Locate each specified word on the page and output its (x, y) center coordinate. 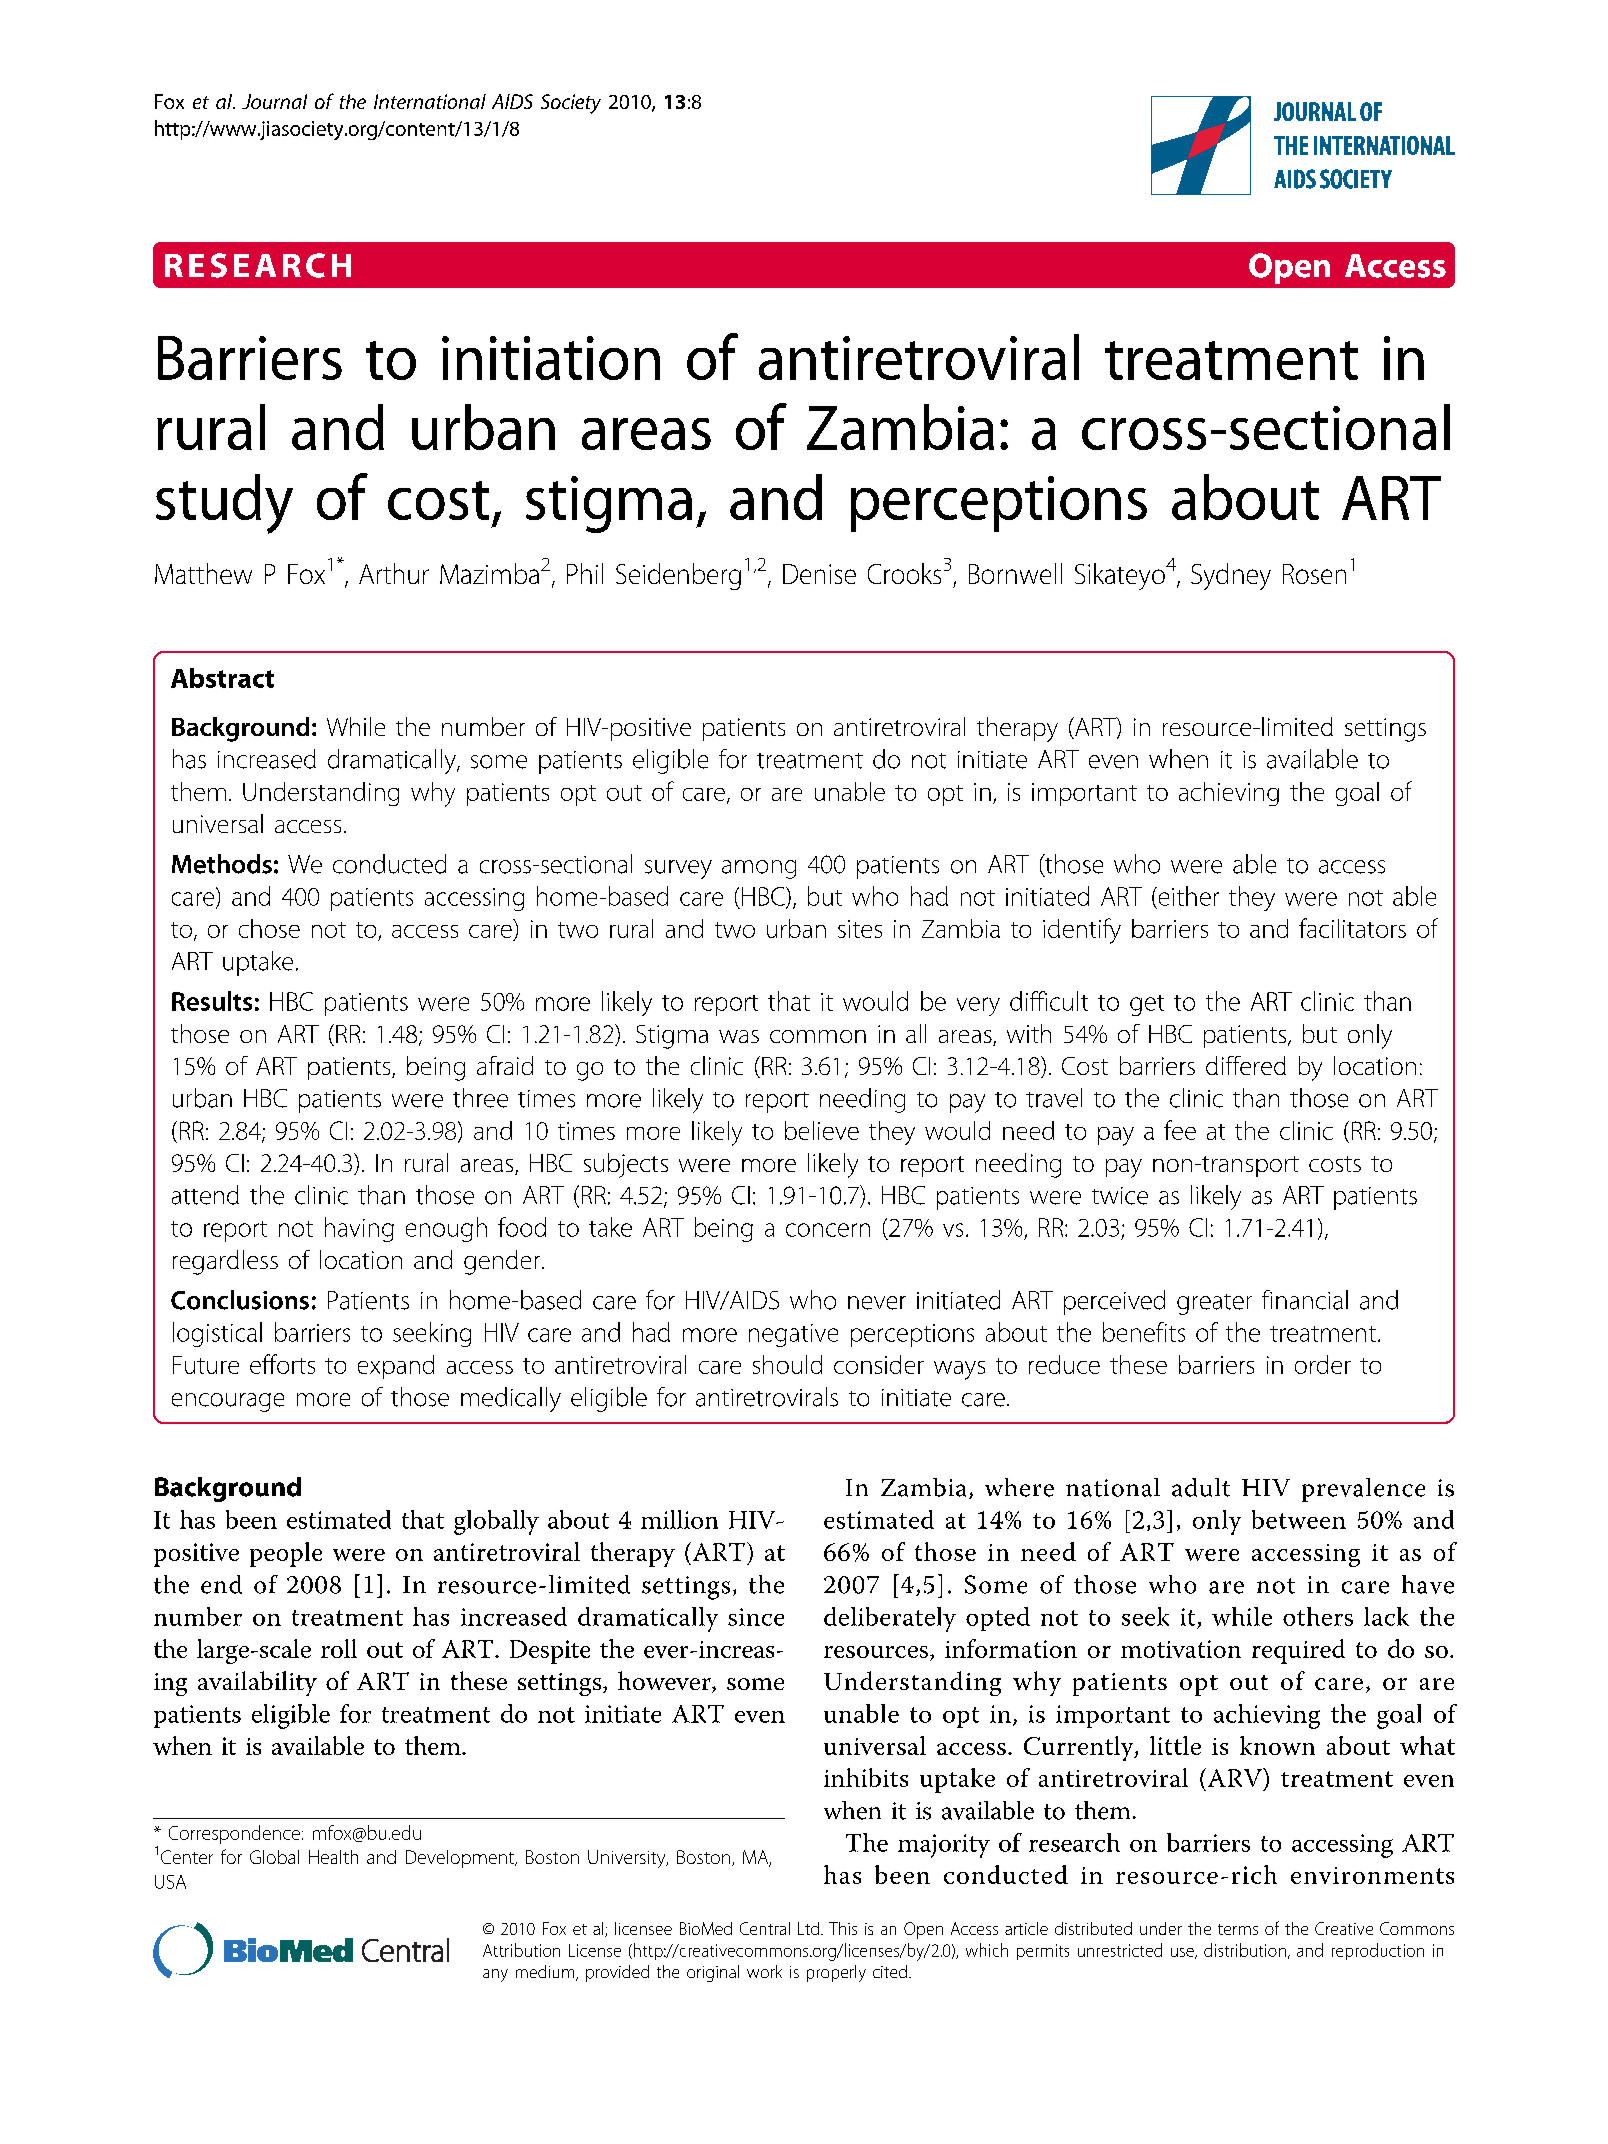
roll (339, 1648)
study (224, 504)
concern (828, 1230)
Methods (222, 864)
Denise (819, 574)
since (756, 1617)
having (359, 1229)
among (759, 869)
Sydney (1231, 576)
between (1299, 1519)
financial (1305, 1300)
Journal (274, 101)
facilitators (1352, 928)
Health (333, 1857)
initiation (551, 358)
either (1187, 896)
